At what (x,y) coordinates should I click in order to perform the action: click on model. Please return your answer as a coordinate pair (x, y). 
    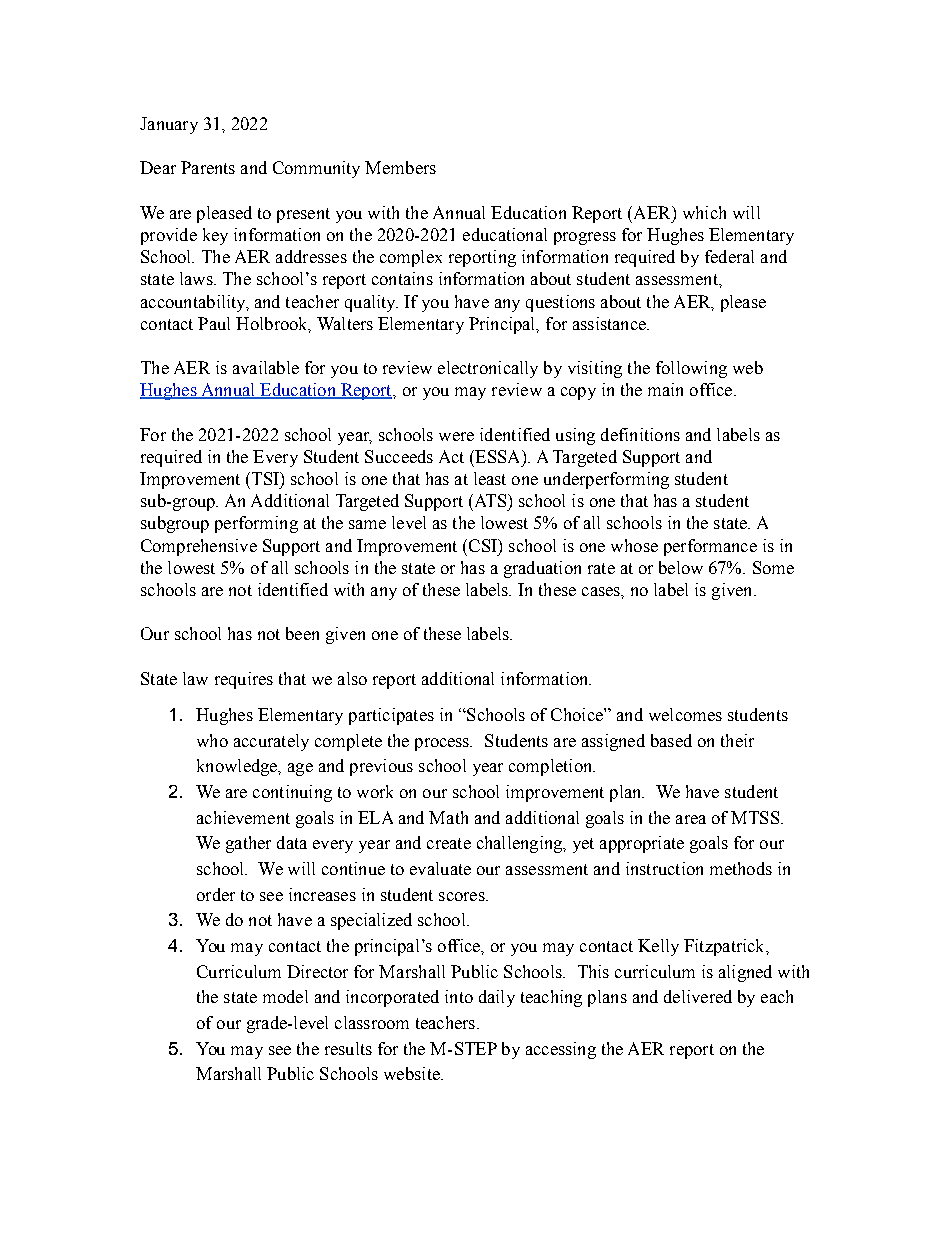
    Looking at the image, I should click on (285, 996).
